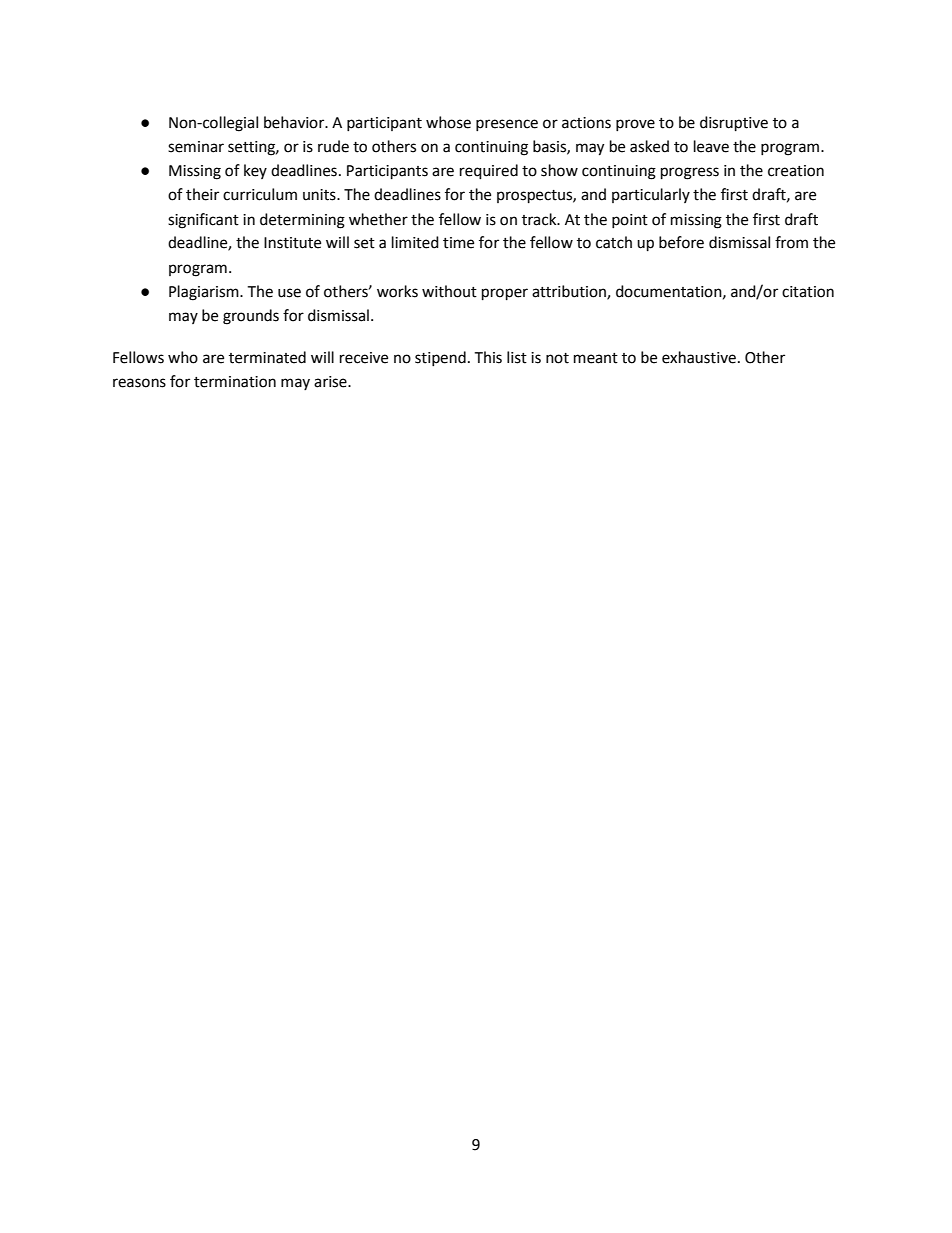 Image resolution: width=952 pixels, height=1233 pixels. Describe the element at coordinates (808, 292) in the screenshot. I see `citation` at that location.
